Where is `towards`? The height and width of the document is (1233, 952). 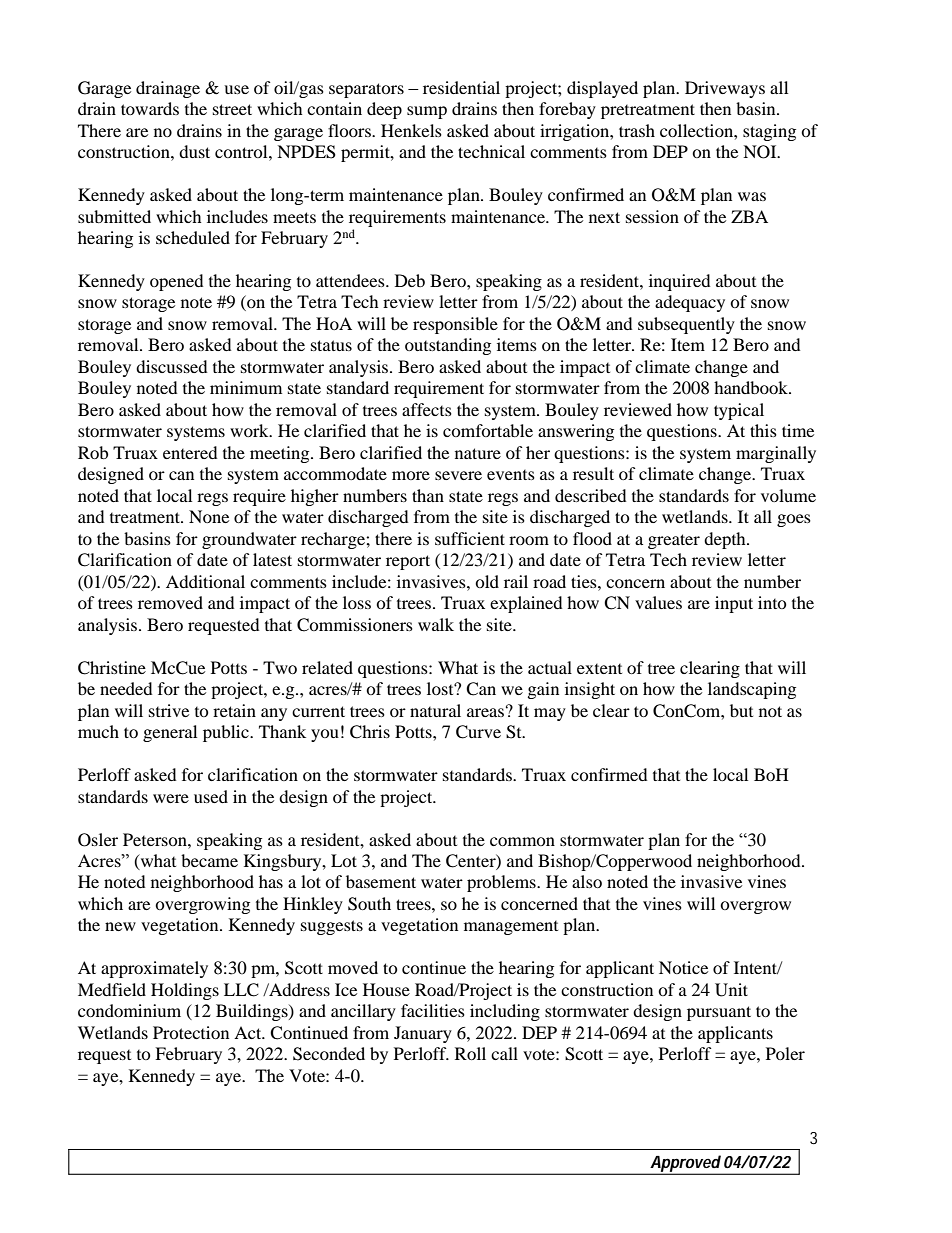 towards is located at coordinates (150, 108).
